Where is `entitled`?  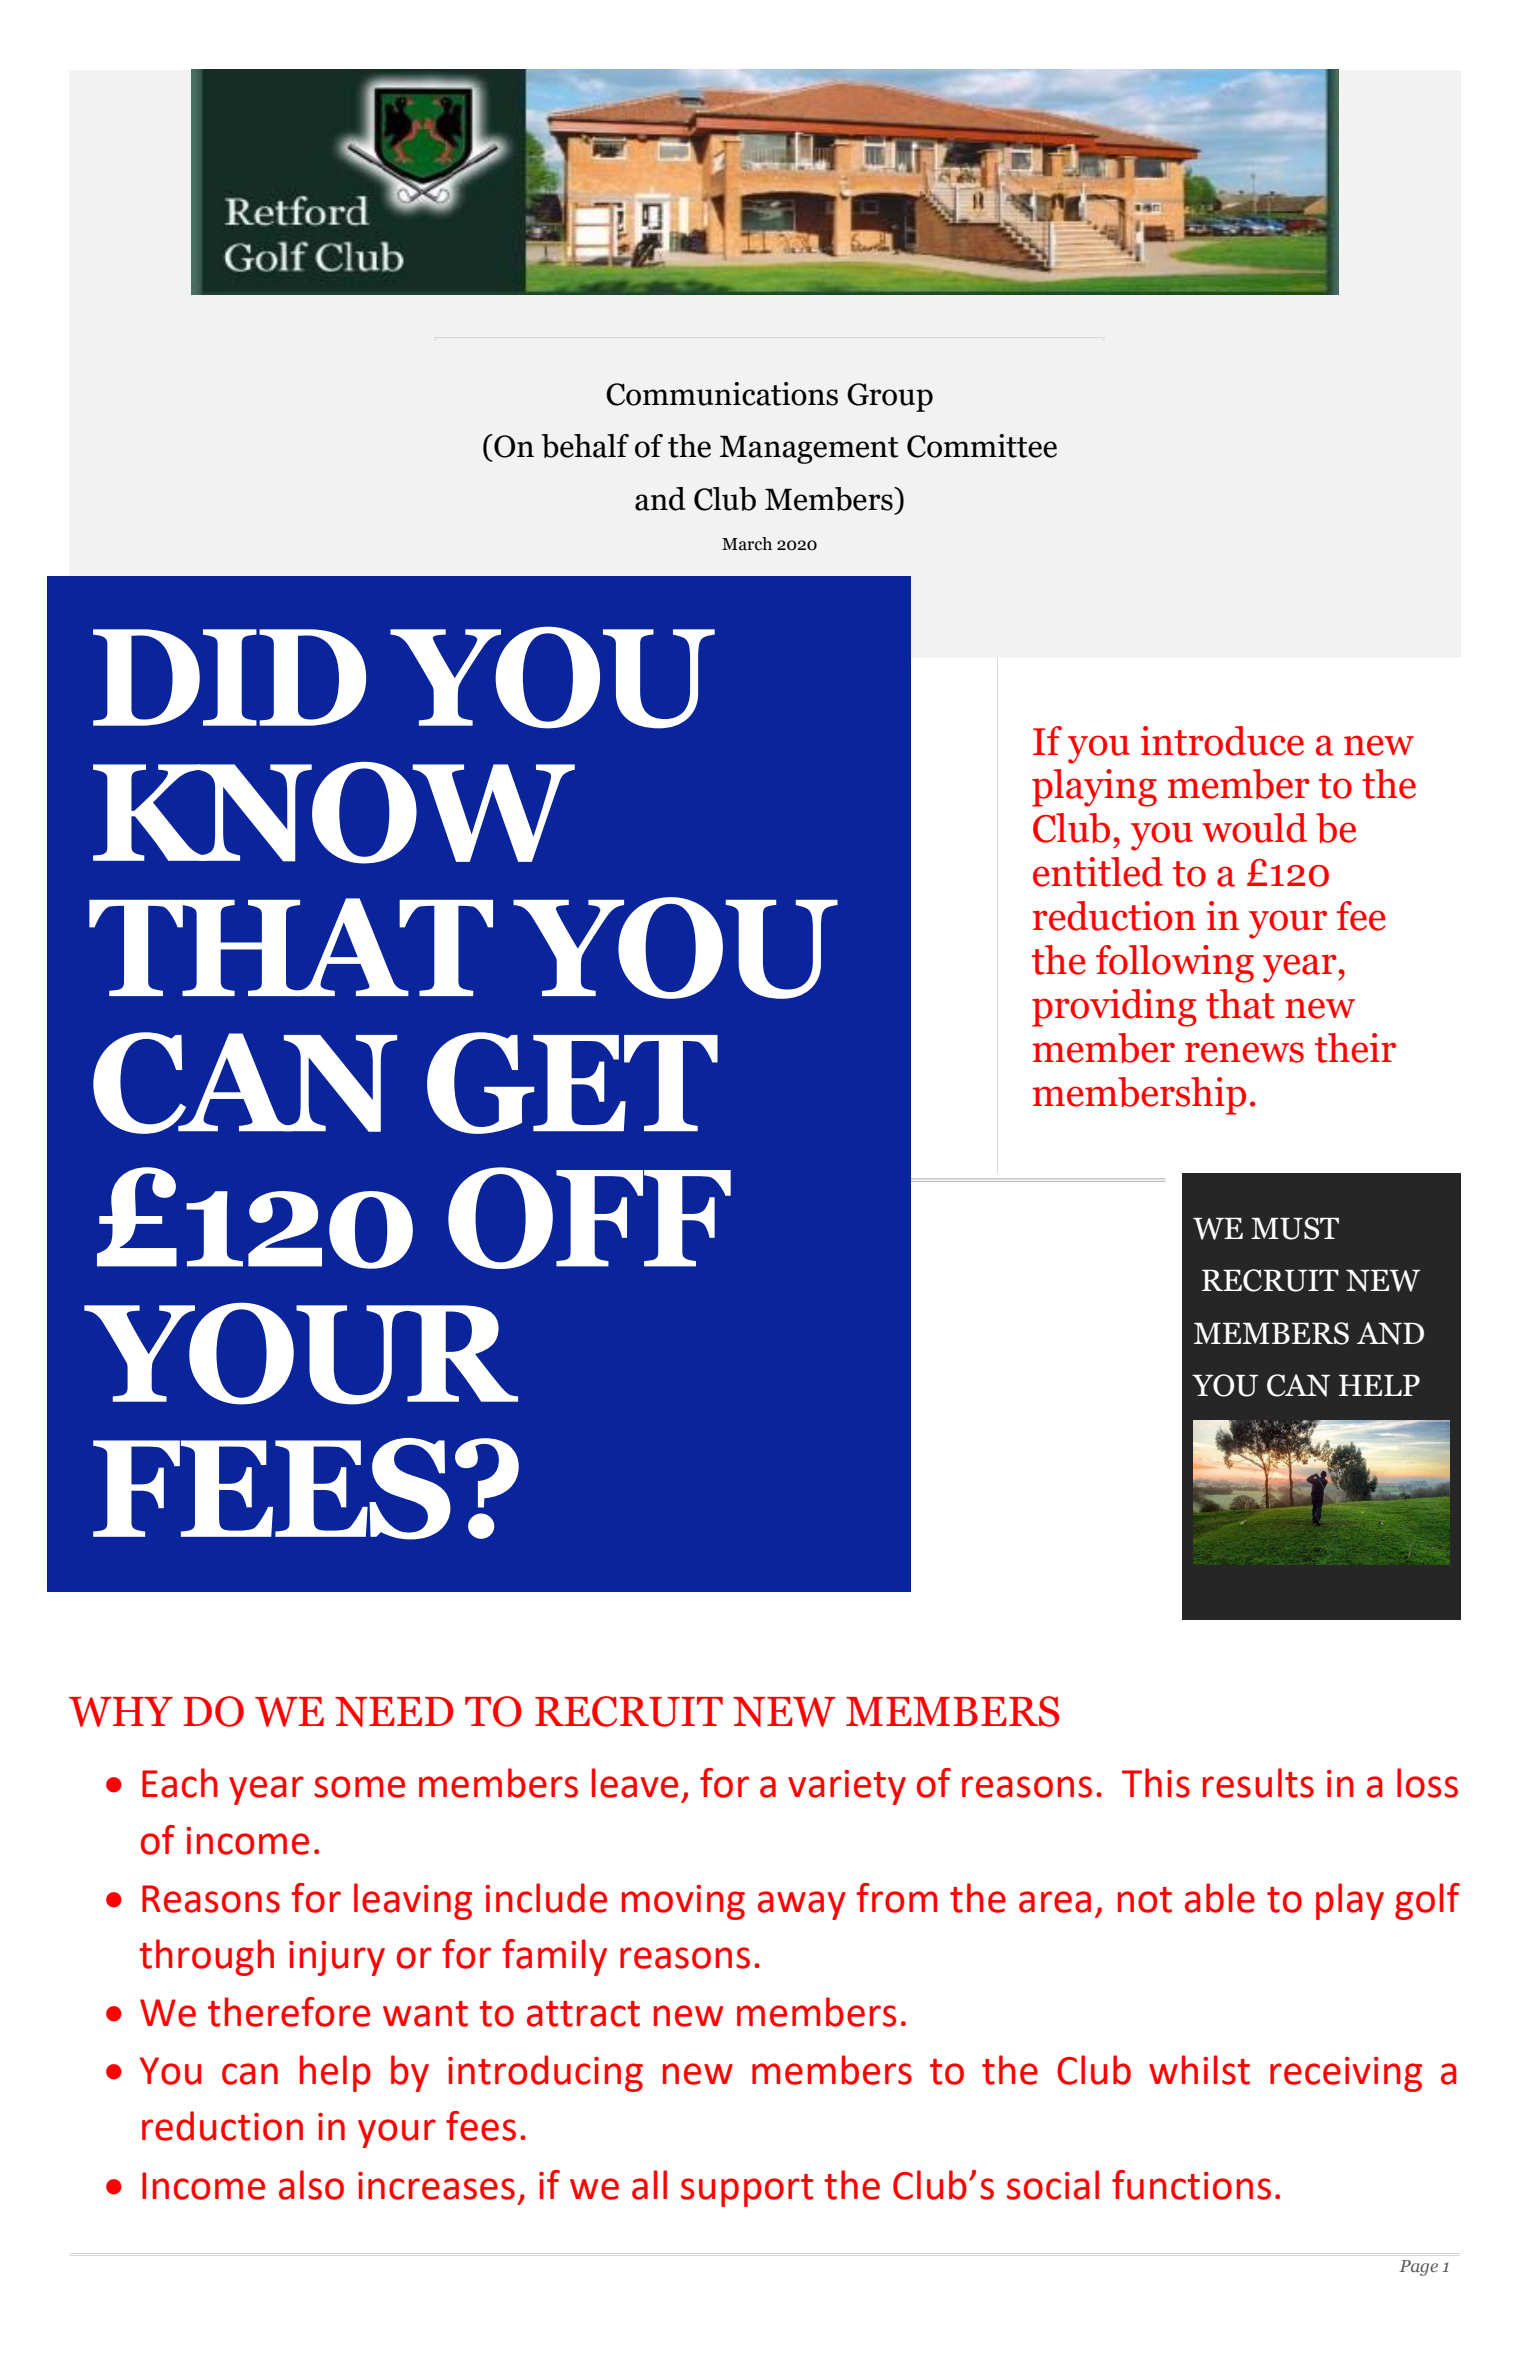
entitled is located at coordinates (1098, 872).
